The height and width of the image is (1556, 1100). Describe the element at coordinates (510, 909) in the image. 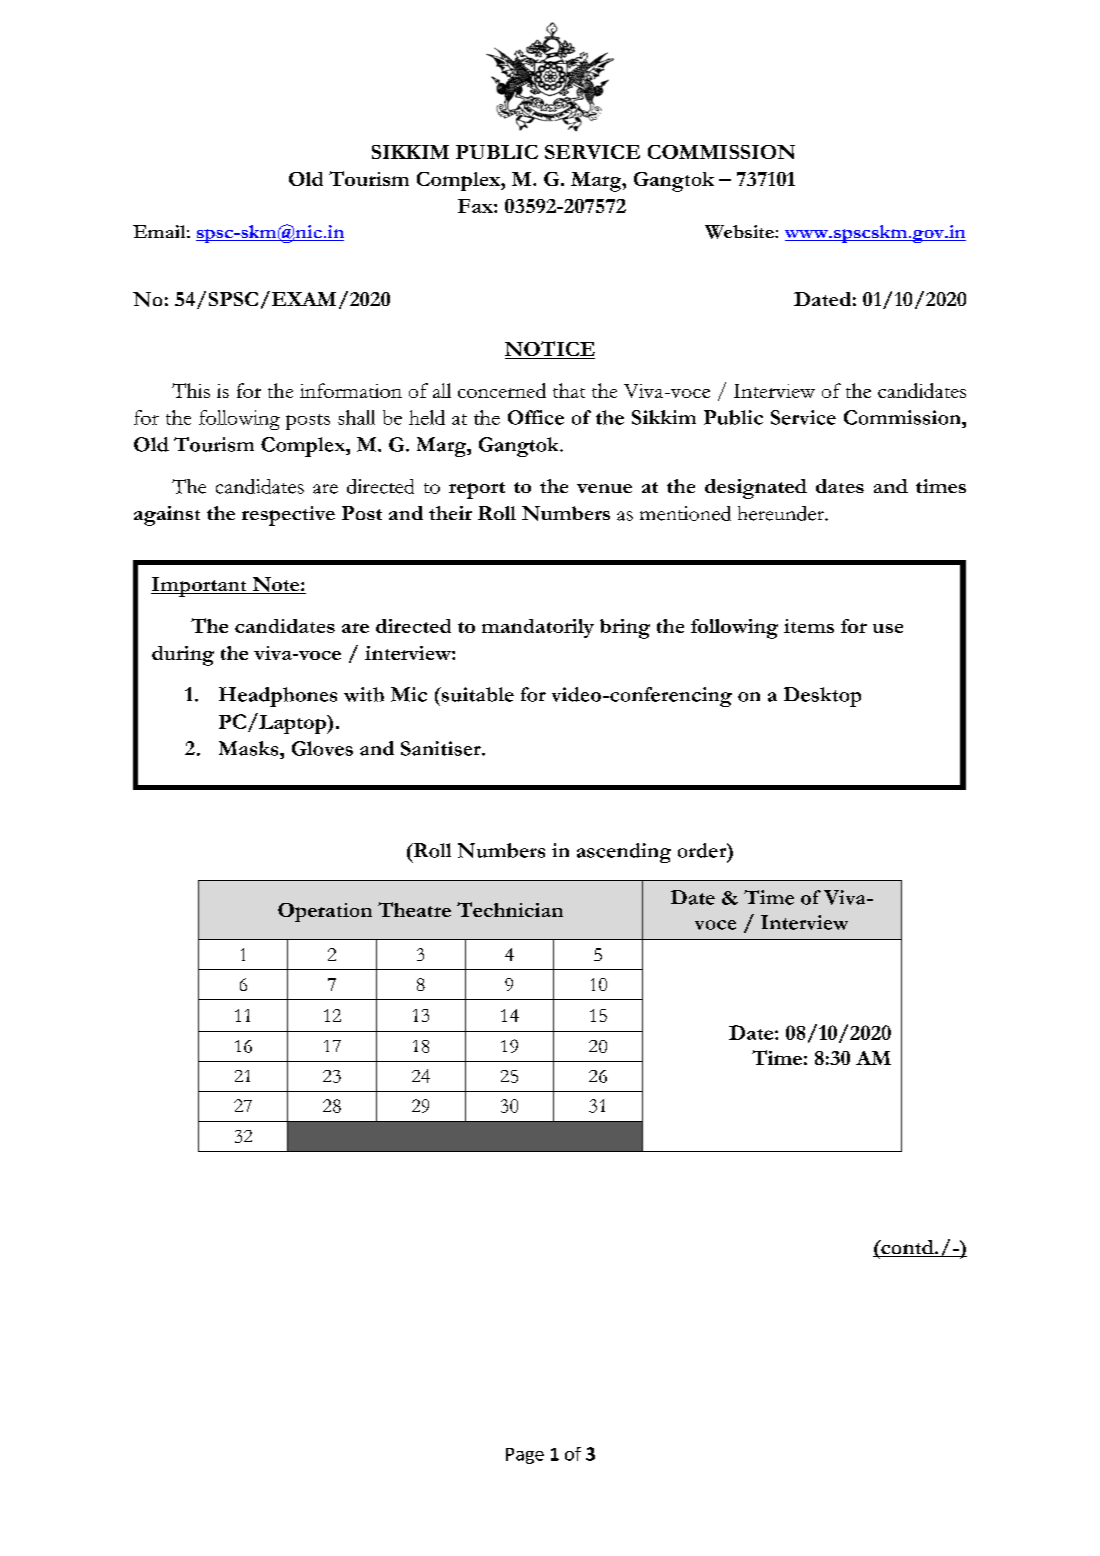

I see `Technician` at that location.
